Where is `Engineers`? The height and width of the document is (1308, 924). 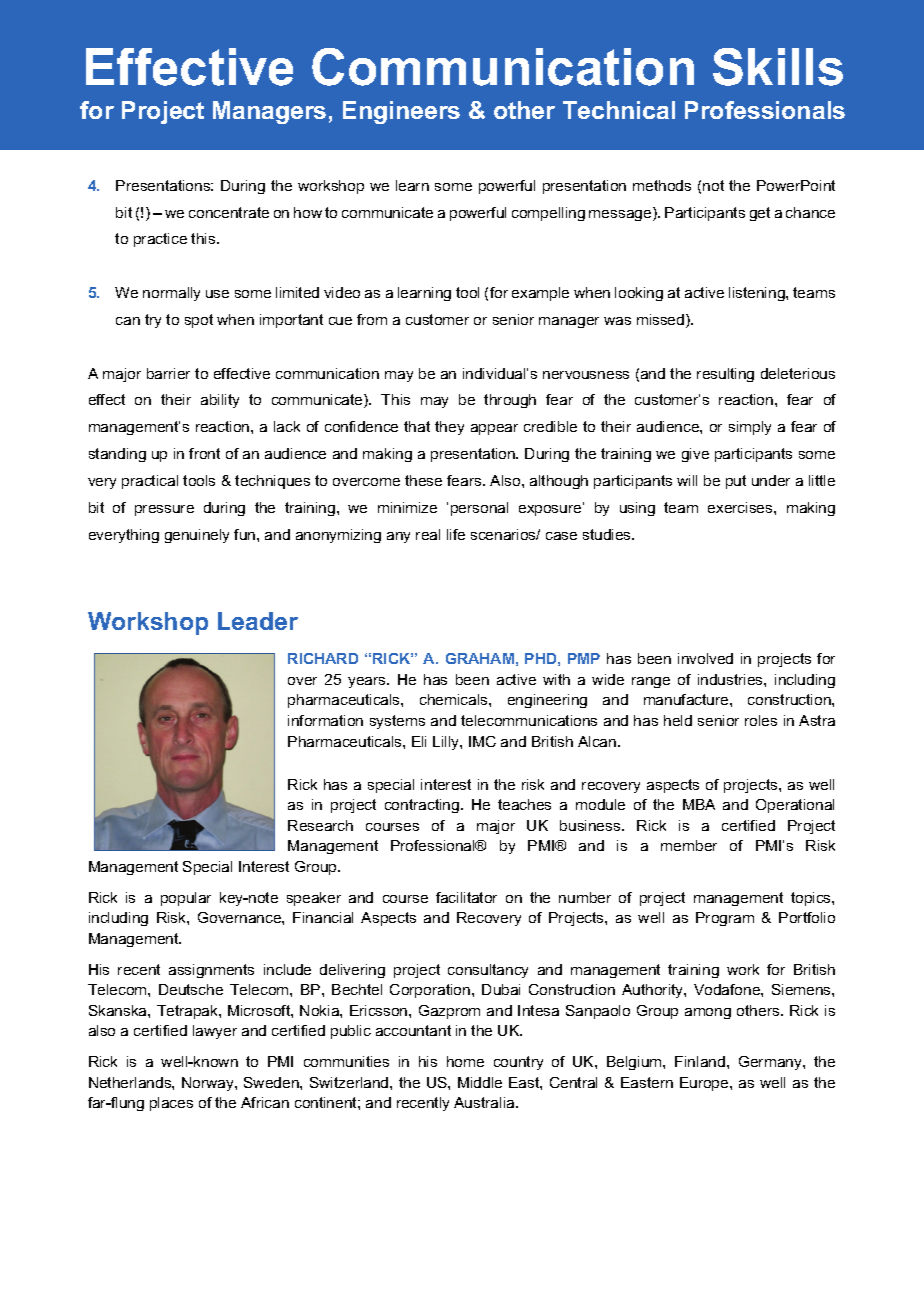
Engineers is located at coordinates (401, 112).
